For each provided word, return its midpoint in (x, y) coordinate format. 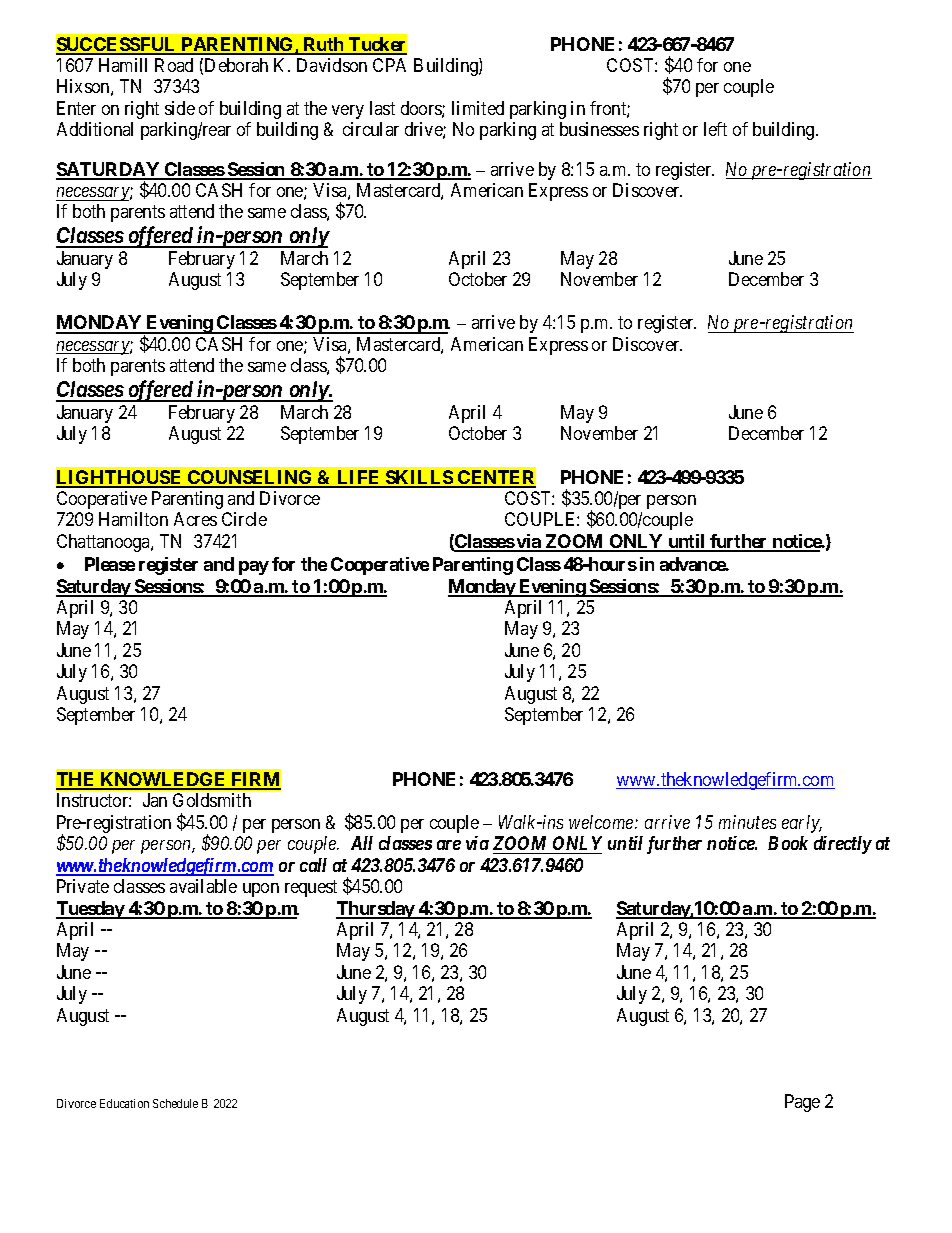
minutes (747, 822)
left (715, 129)
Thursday (376, 910)
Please (110, 564)
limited (478, 108)
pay (254, 568)
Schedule (175, 1103)
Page (802, 1103)
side (180, 108)
